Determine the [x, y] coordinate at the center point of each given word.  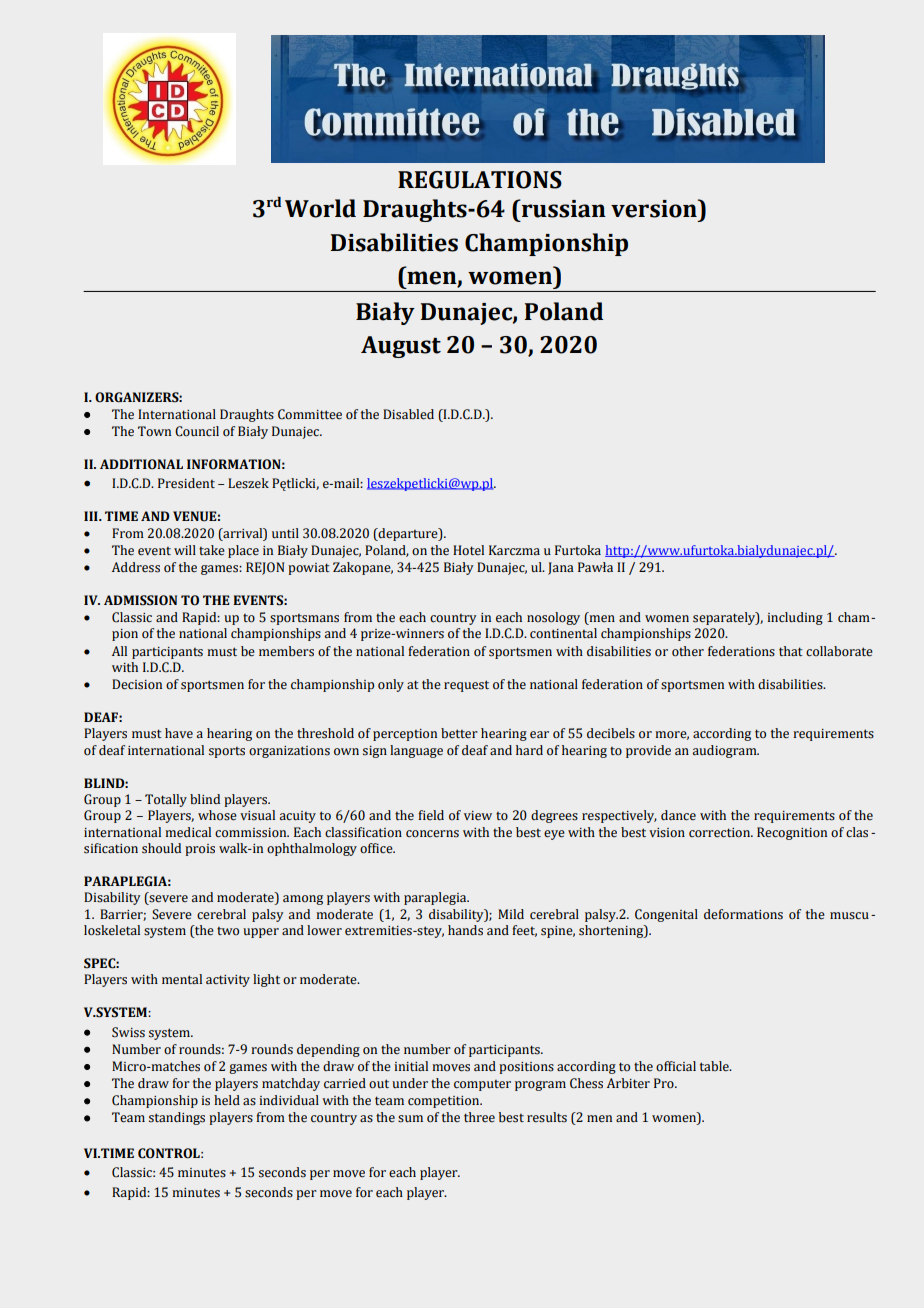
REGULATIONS [480, 180]
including [795, 618]
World [320, 208]
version [655, 208]
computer [482, 1085]
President [186, 483]
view [478, 816]
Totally [166, 800]
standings [177, 1118]
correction [720, 833]
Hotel [468, 550]
